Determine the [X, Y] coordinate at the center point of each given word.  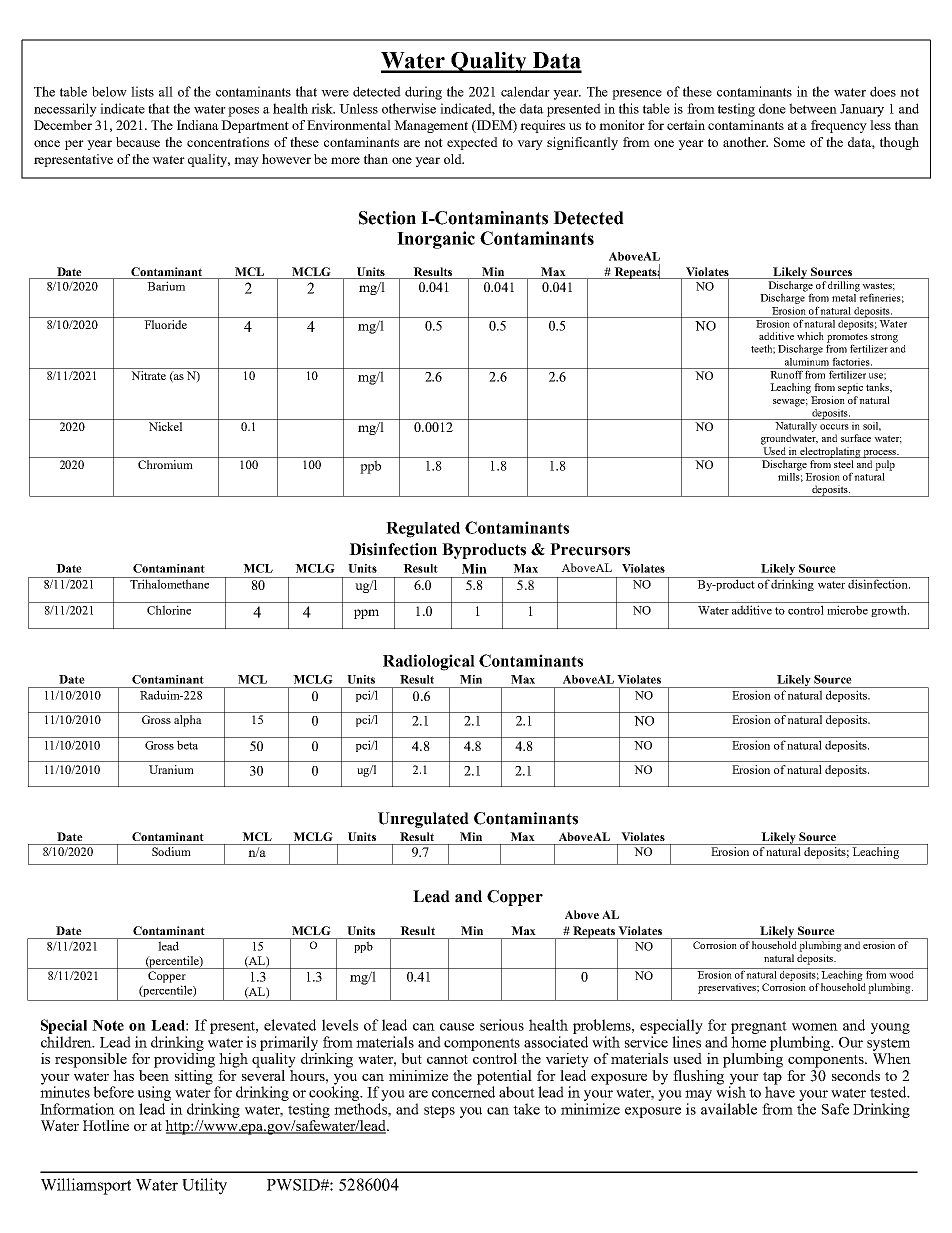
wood [902, 973]
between [813, 108]
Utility [204, 1186]
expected [472, 143]
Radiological [429, 662]
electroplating [831, 452]
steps [439, 1111]
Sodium [171, 850]
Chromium [165, 464]
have [780, 1091]
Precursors [590, 549]
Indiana [198, 125]
